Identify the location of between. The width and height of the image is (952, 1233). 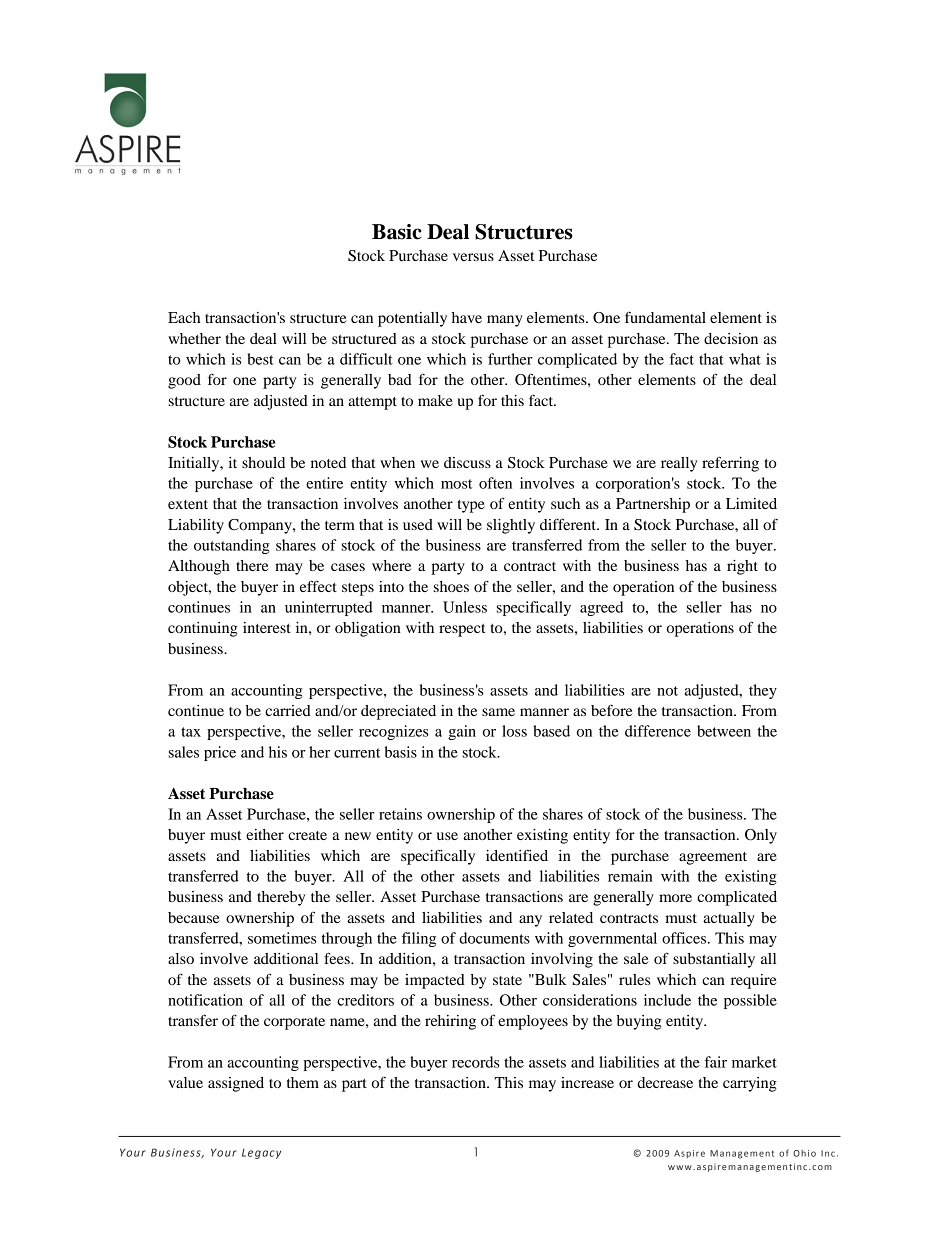
(724, 731).
